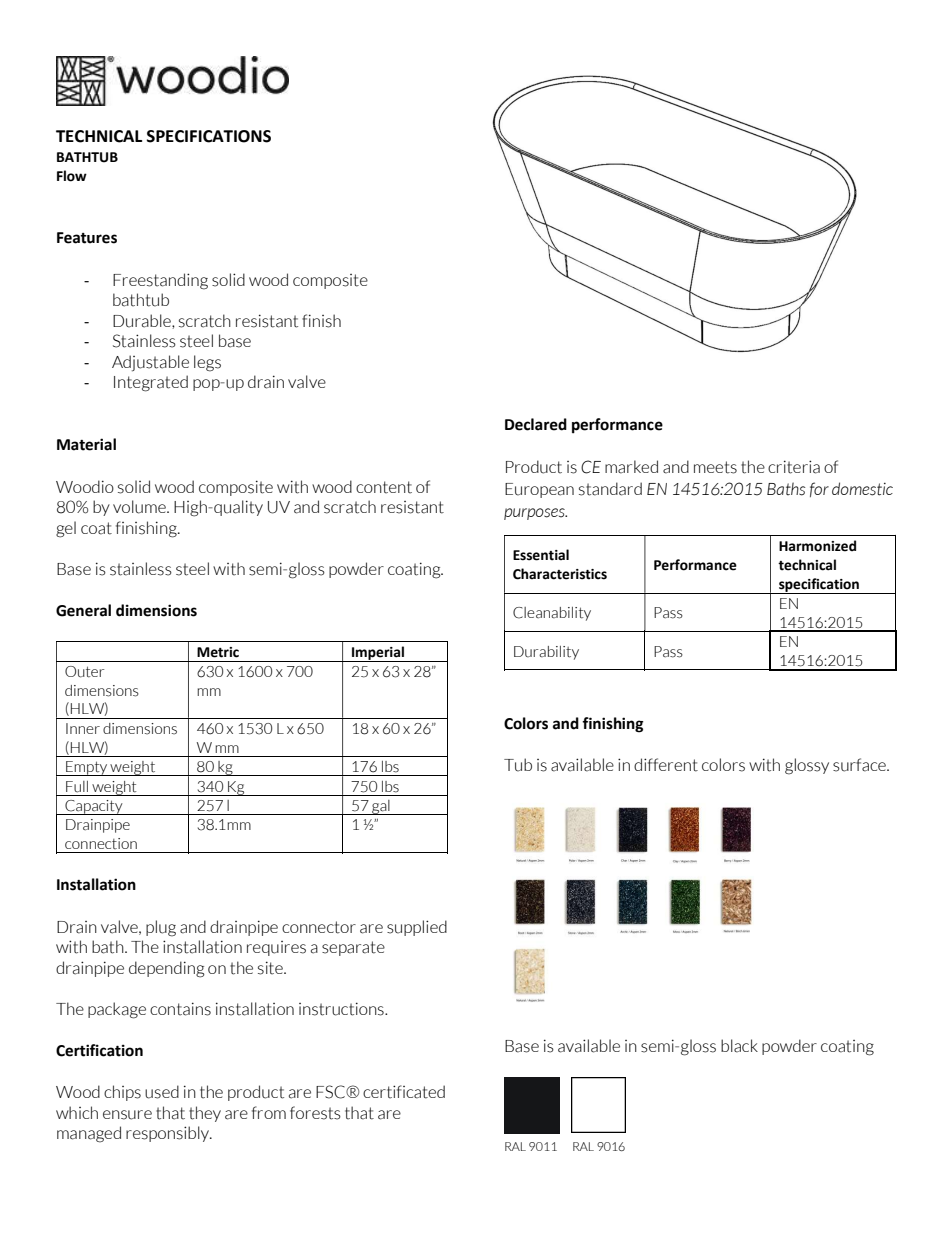 The width and height of the image is (952, 1233). Describe the element at coordinates (94, 807) in the image. I see `Capacity` at that location.
